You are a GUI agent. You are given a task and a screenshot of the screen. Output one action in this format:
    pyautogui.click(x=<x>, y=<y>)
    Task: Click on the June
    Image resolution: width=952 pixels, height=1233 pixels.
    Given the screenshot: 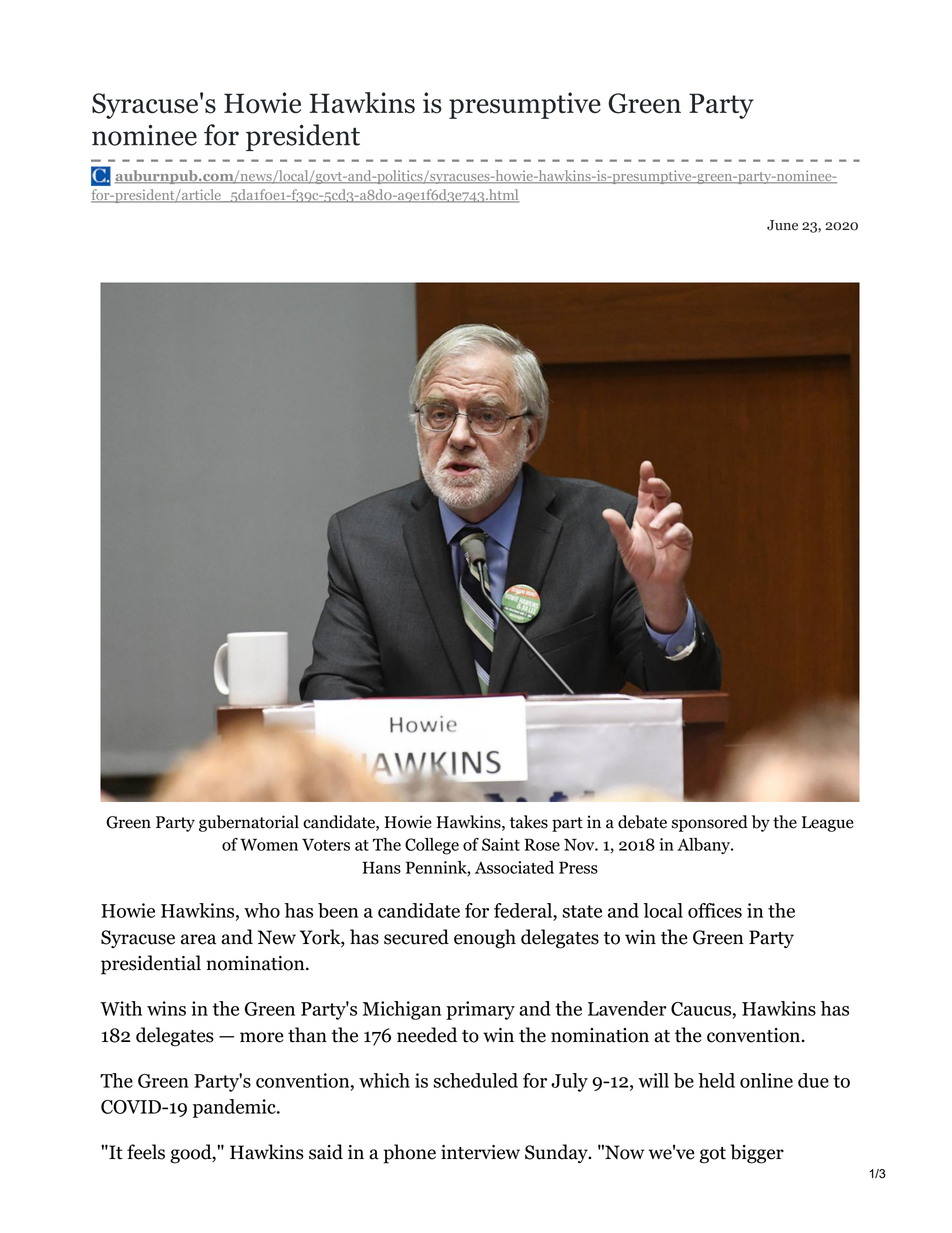 What is the action you would take?
    pyautogui.click(x=782, y=225)
